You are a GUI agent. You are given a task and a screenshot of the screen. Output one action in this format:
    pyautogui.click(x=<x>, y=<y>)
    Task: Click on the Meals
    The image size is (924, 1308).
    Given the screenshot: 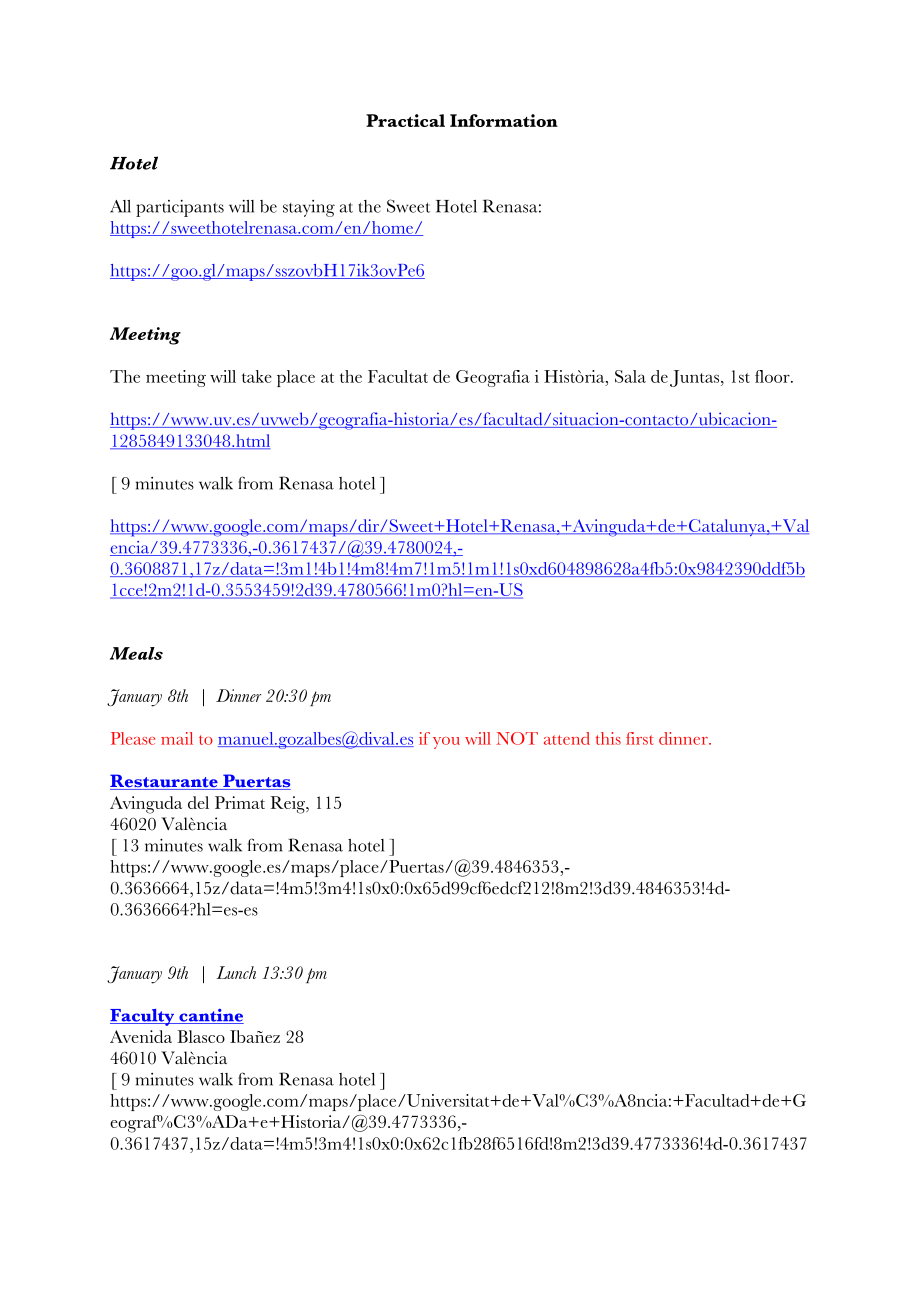 What is the action you would take?
    pyautogui.click(x=136, y=653)
